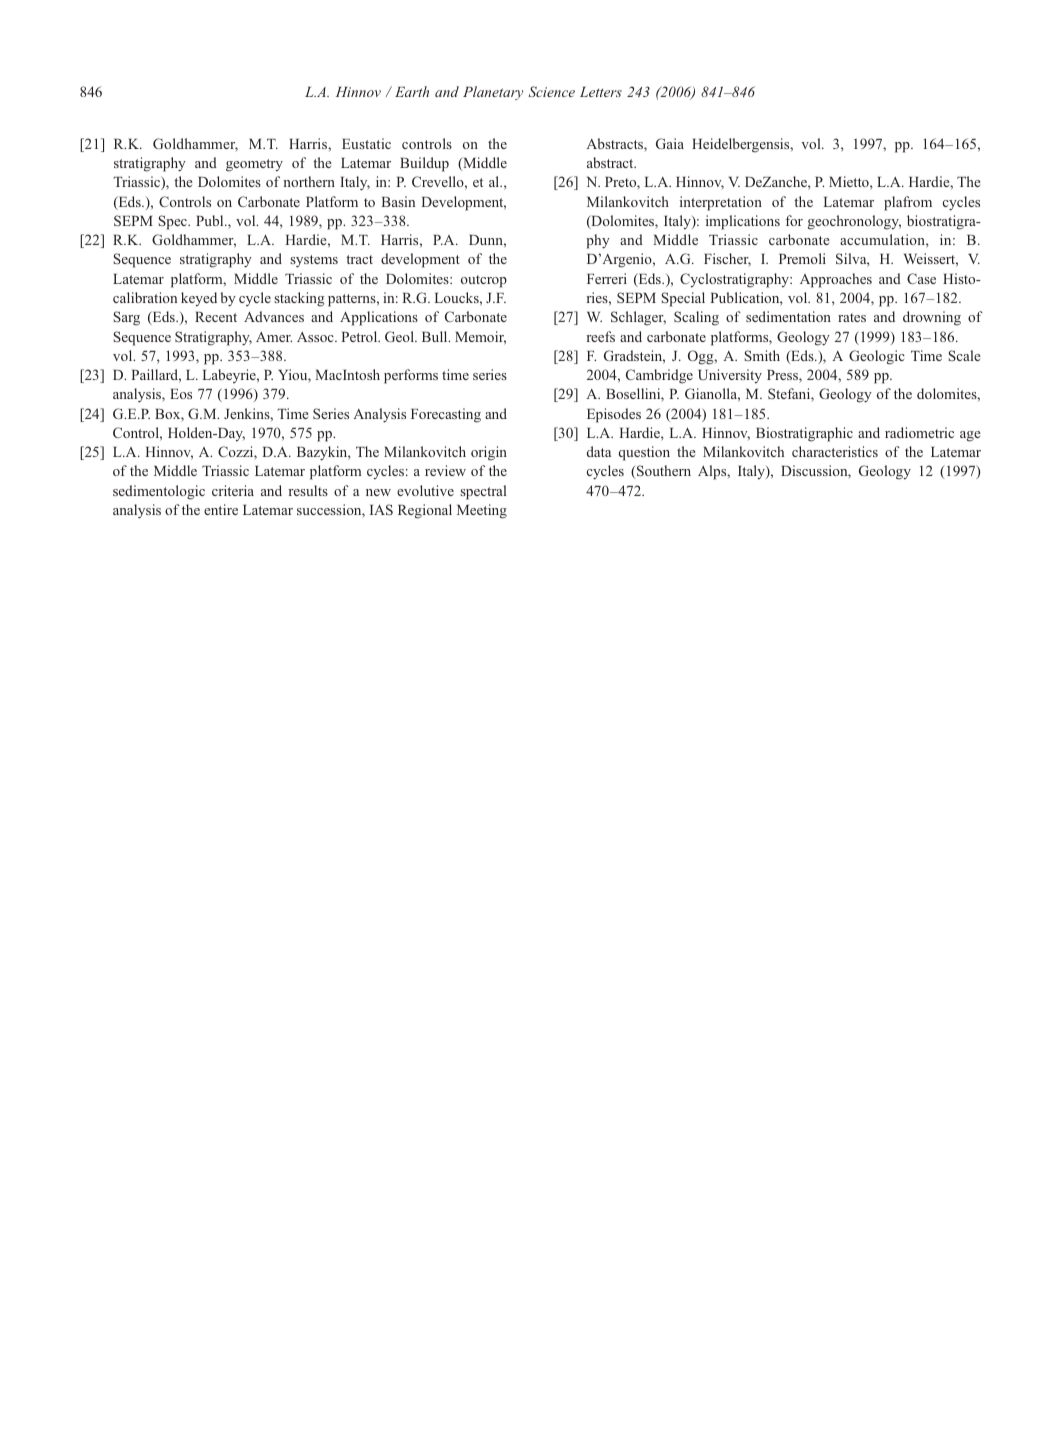  Describe the element at coordinates (551, 91) in the page. I see `Science` at that location.
